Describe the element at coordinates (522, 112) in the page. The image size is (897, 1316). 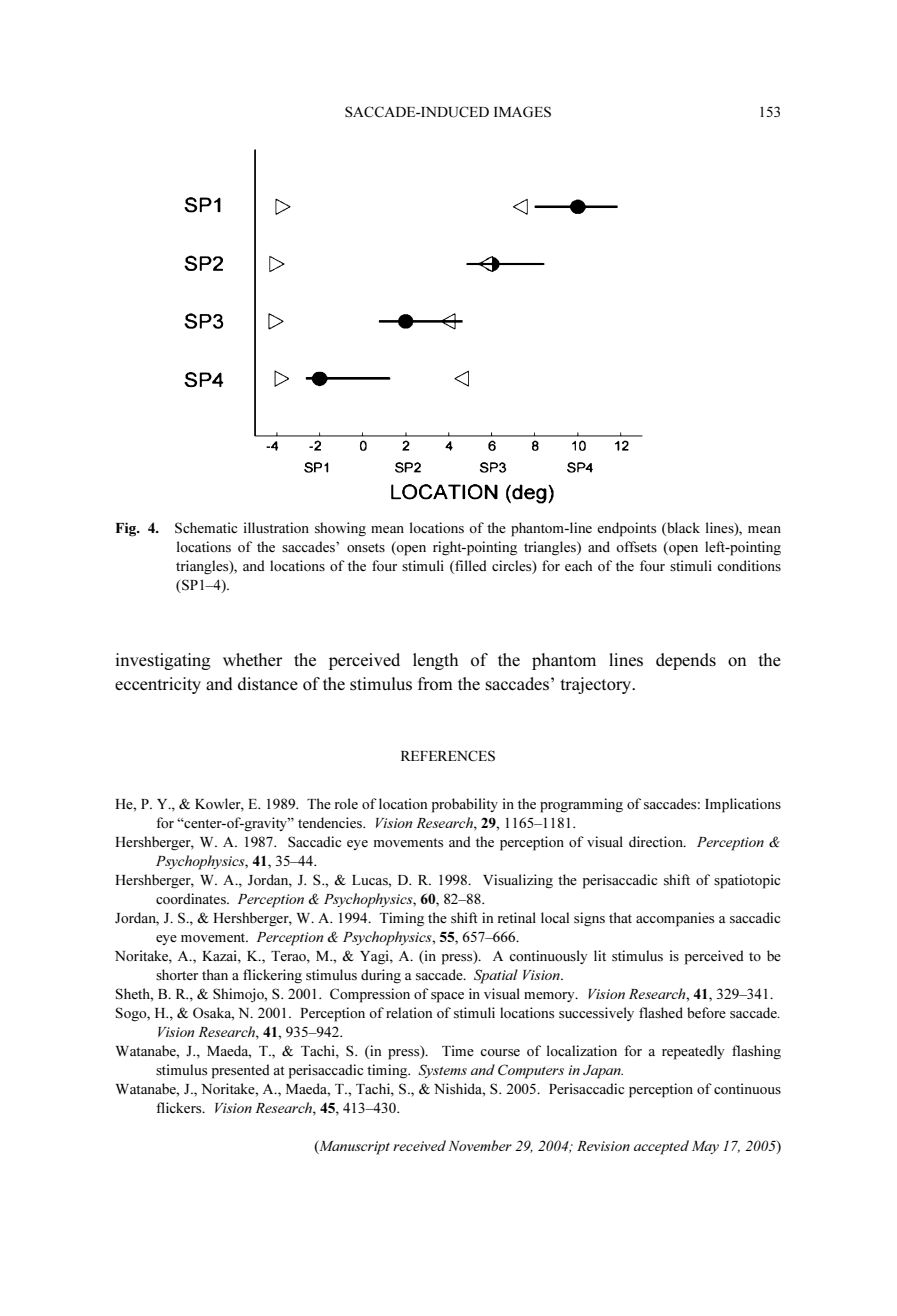
I see `IMAGES` at that location.
